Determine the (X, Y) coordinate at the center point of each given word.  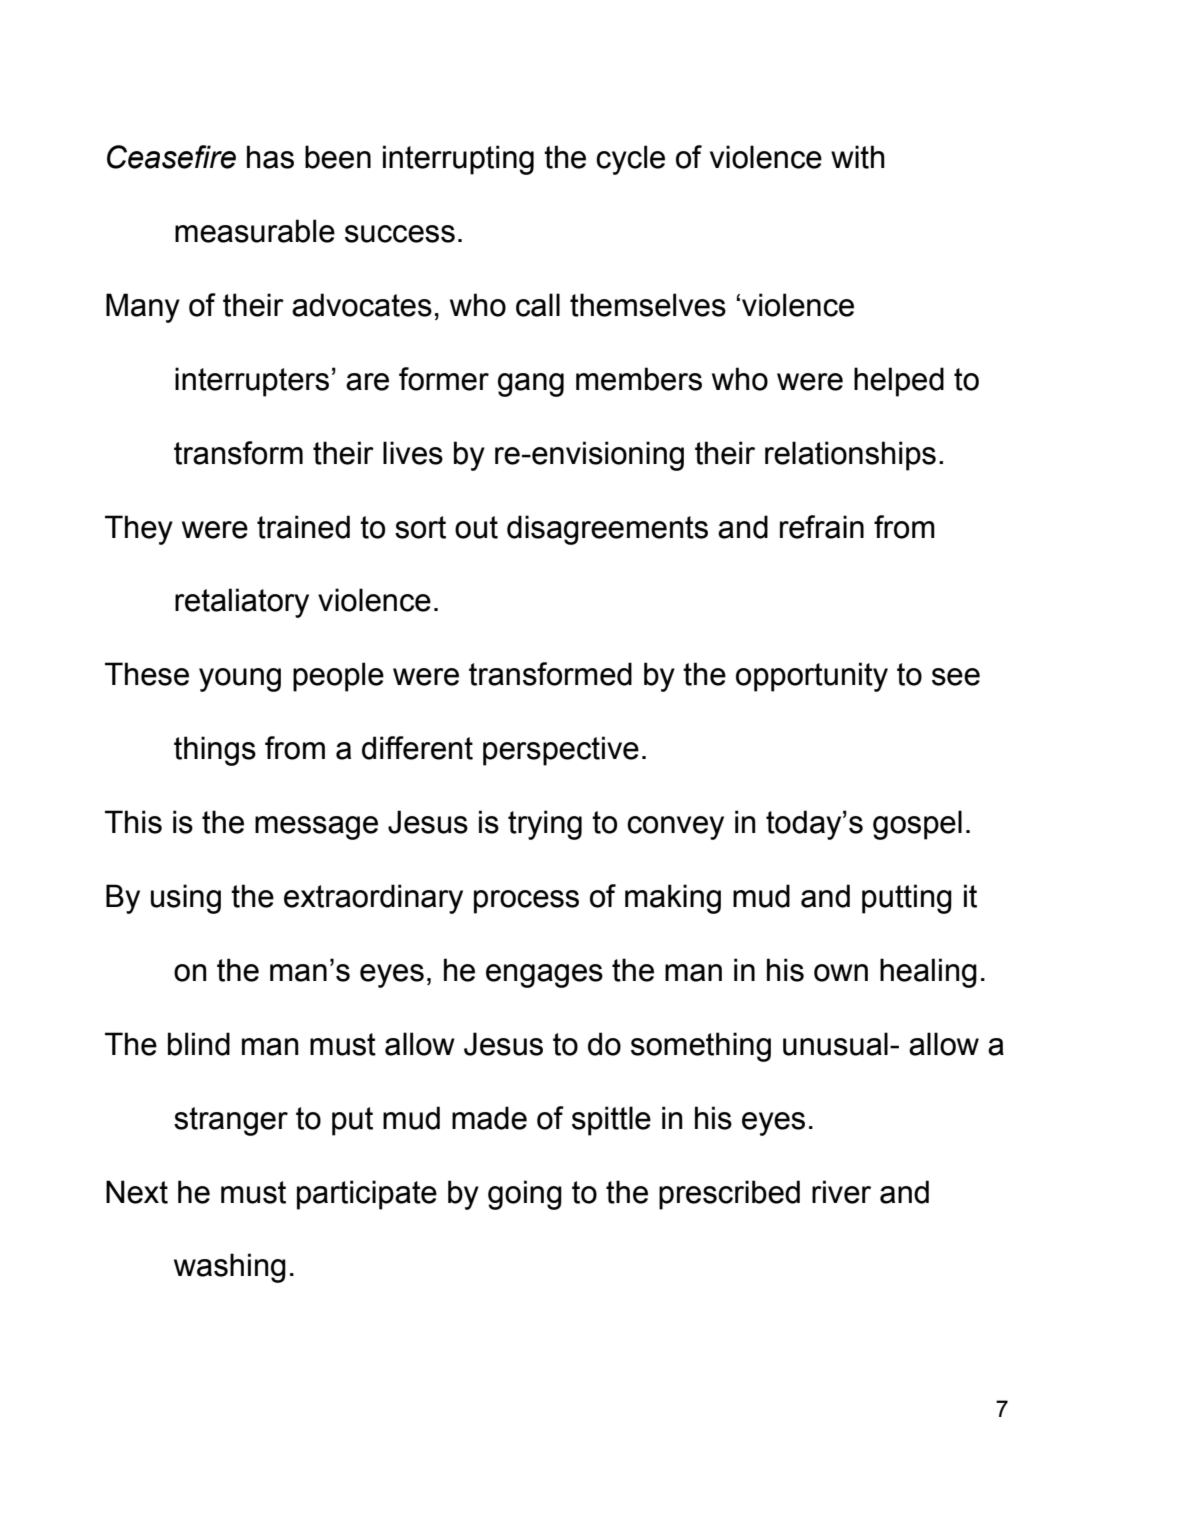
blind (199, 1044)
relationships (850, 456)
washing (230, 1268)
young (240, 680)
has (270, 157)
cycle (630, 160)
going (525, 1195)
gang (531, 385)
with (858, 157)
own (841, 973)
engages (544, 976)
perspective (561, 751)
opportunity (812, 677)
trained (303, 527)
